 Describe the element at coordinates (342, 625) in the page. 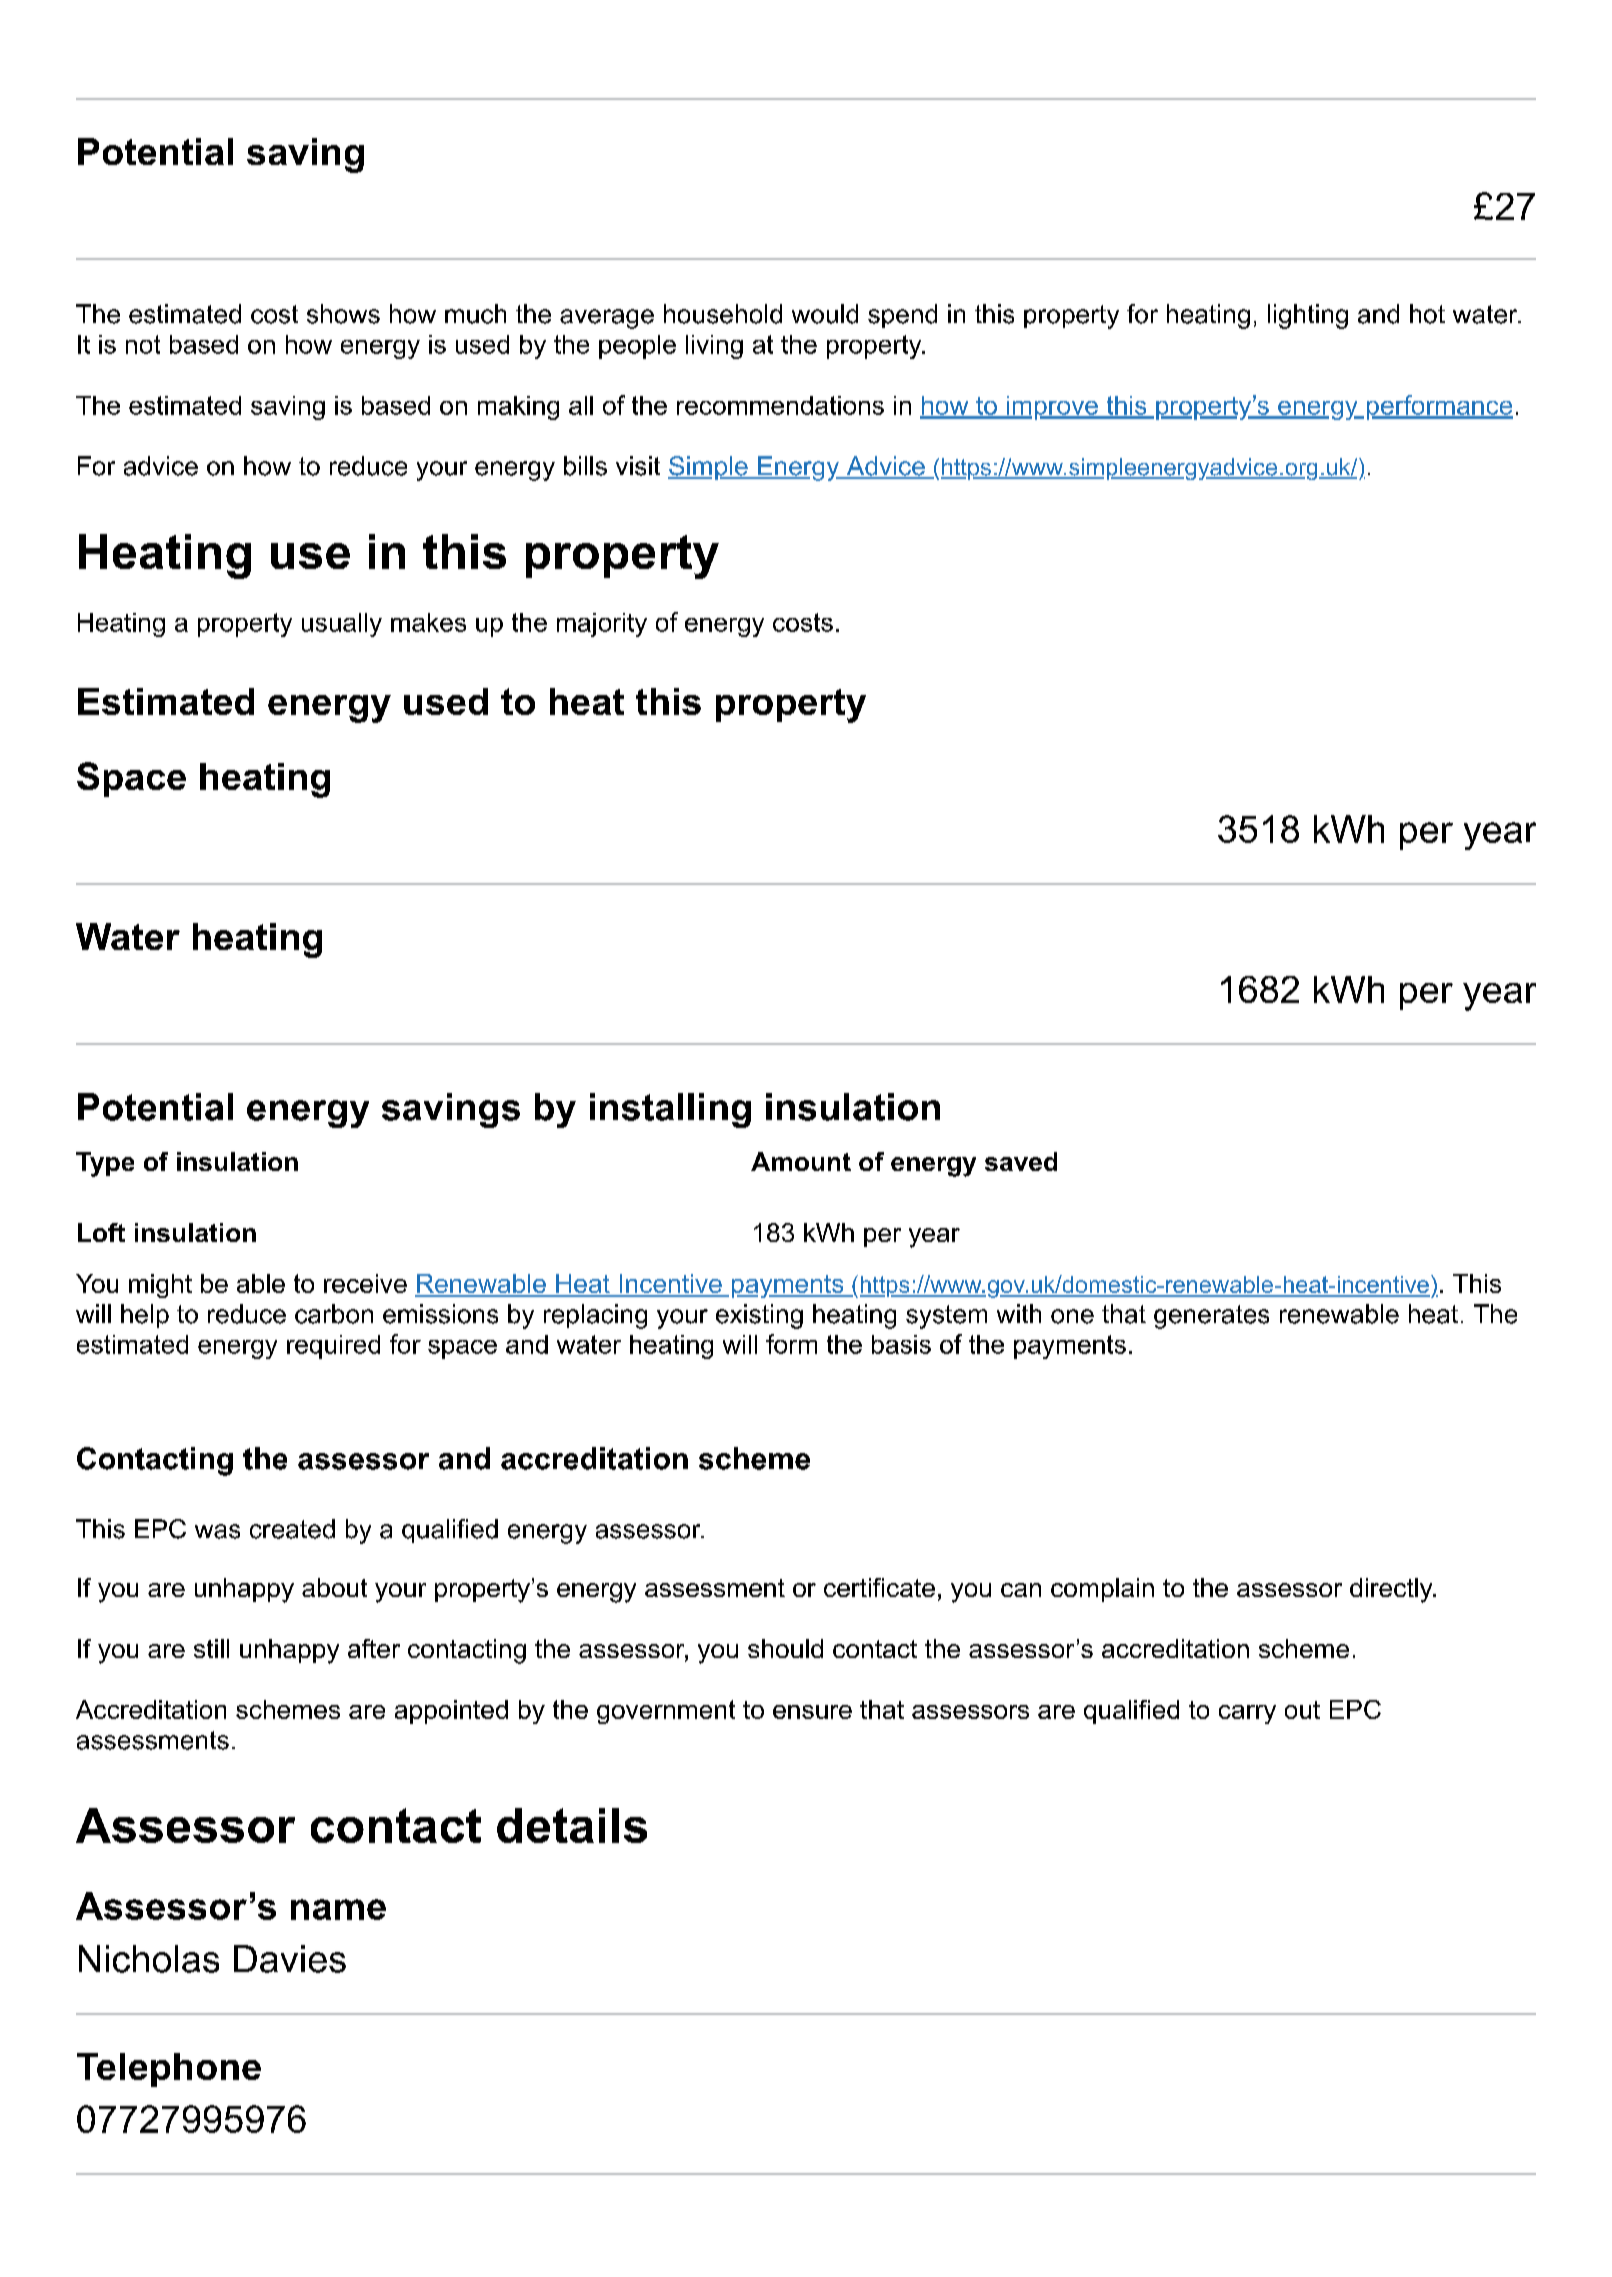

I see `usually` at that location.
